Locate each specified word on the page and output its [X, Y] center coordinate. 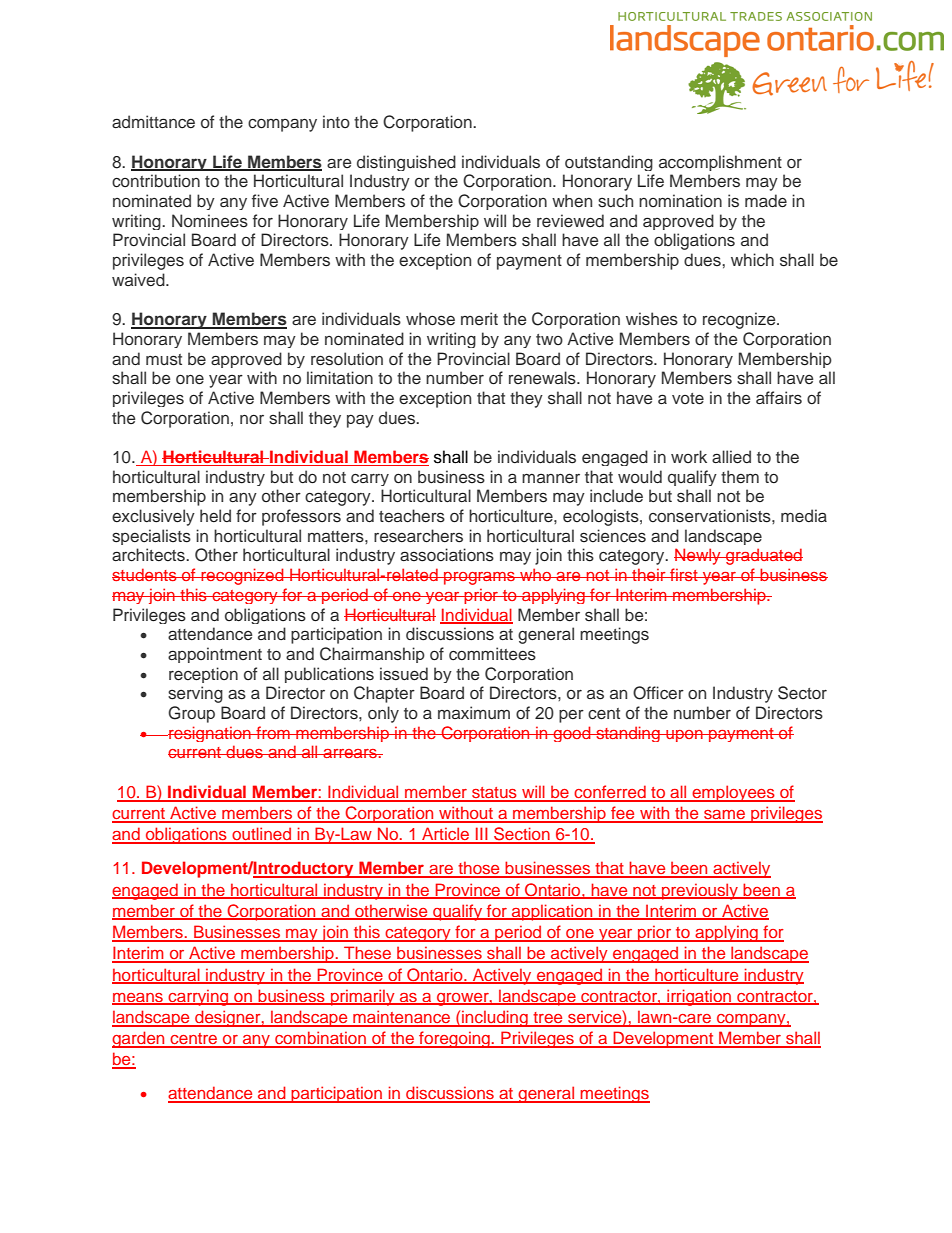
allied [731, 457]
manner [551, 478]
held [215, 515]
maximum [474, 712]
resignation [210, 734]
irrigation [699, 997]
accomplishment [720, 163]
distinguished [406, 163]
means [138, 998]
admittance [153, 122]
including [495, 1018]
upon [684, 736]
